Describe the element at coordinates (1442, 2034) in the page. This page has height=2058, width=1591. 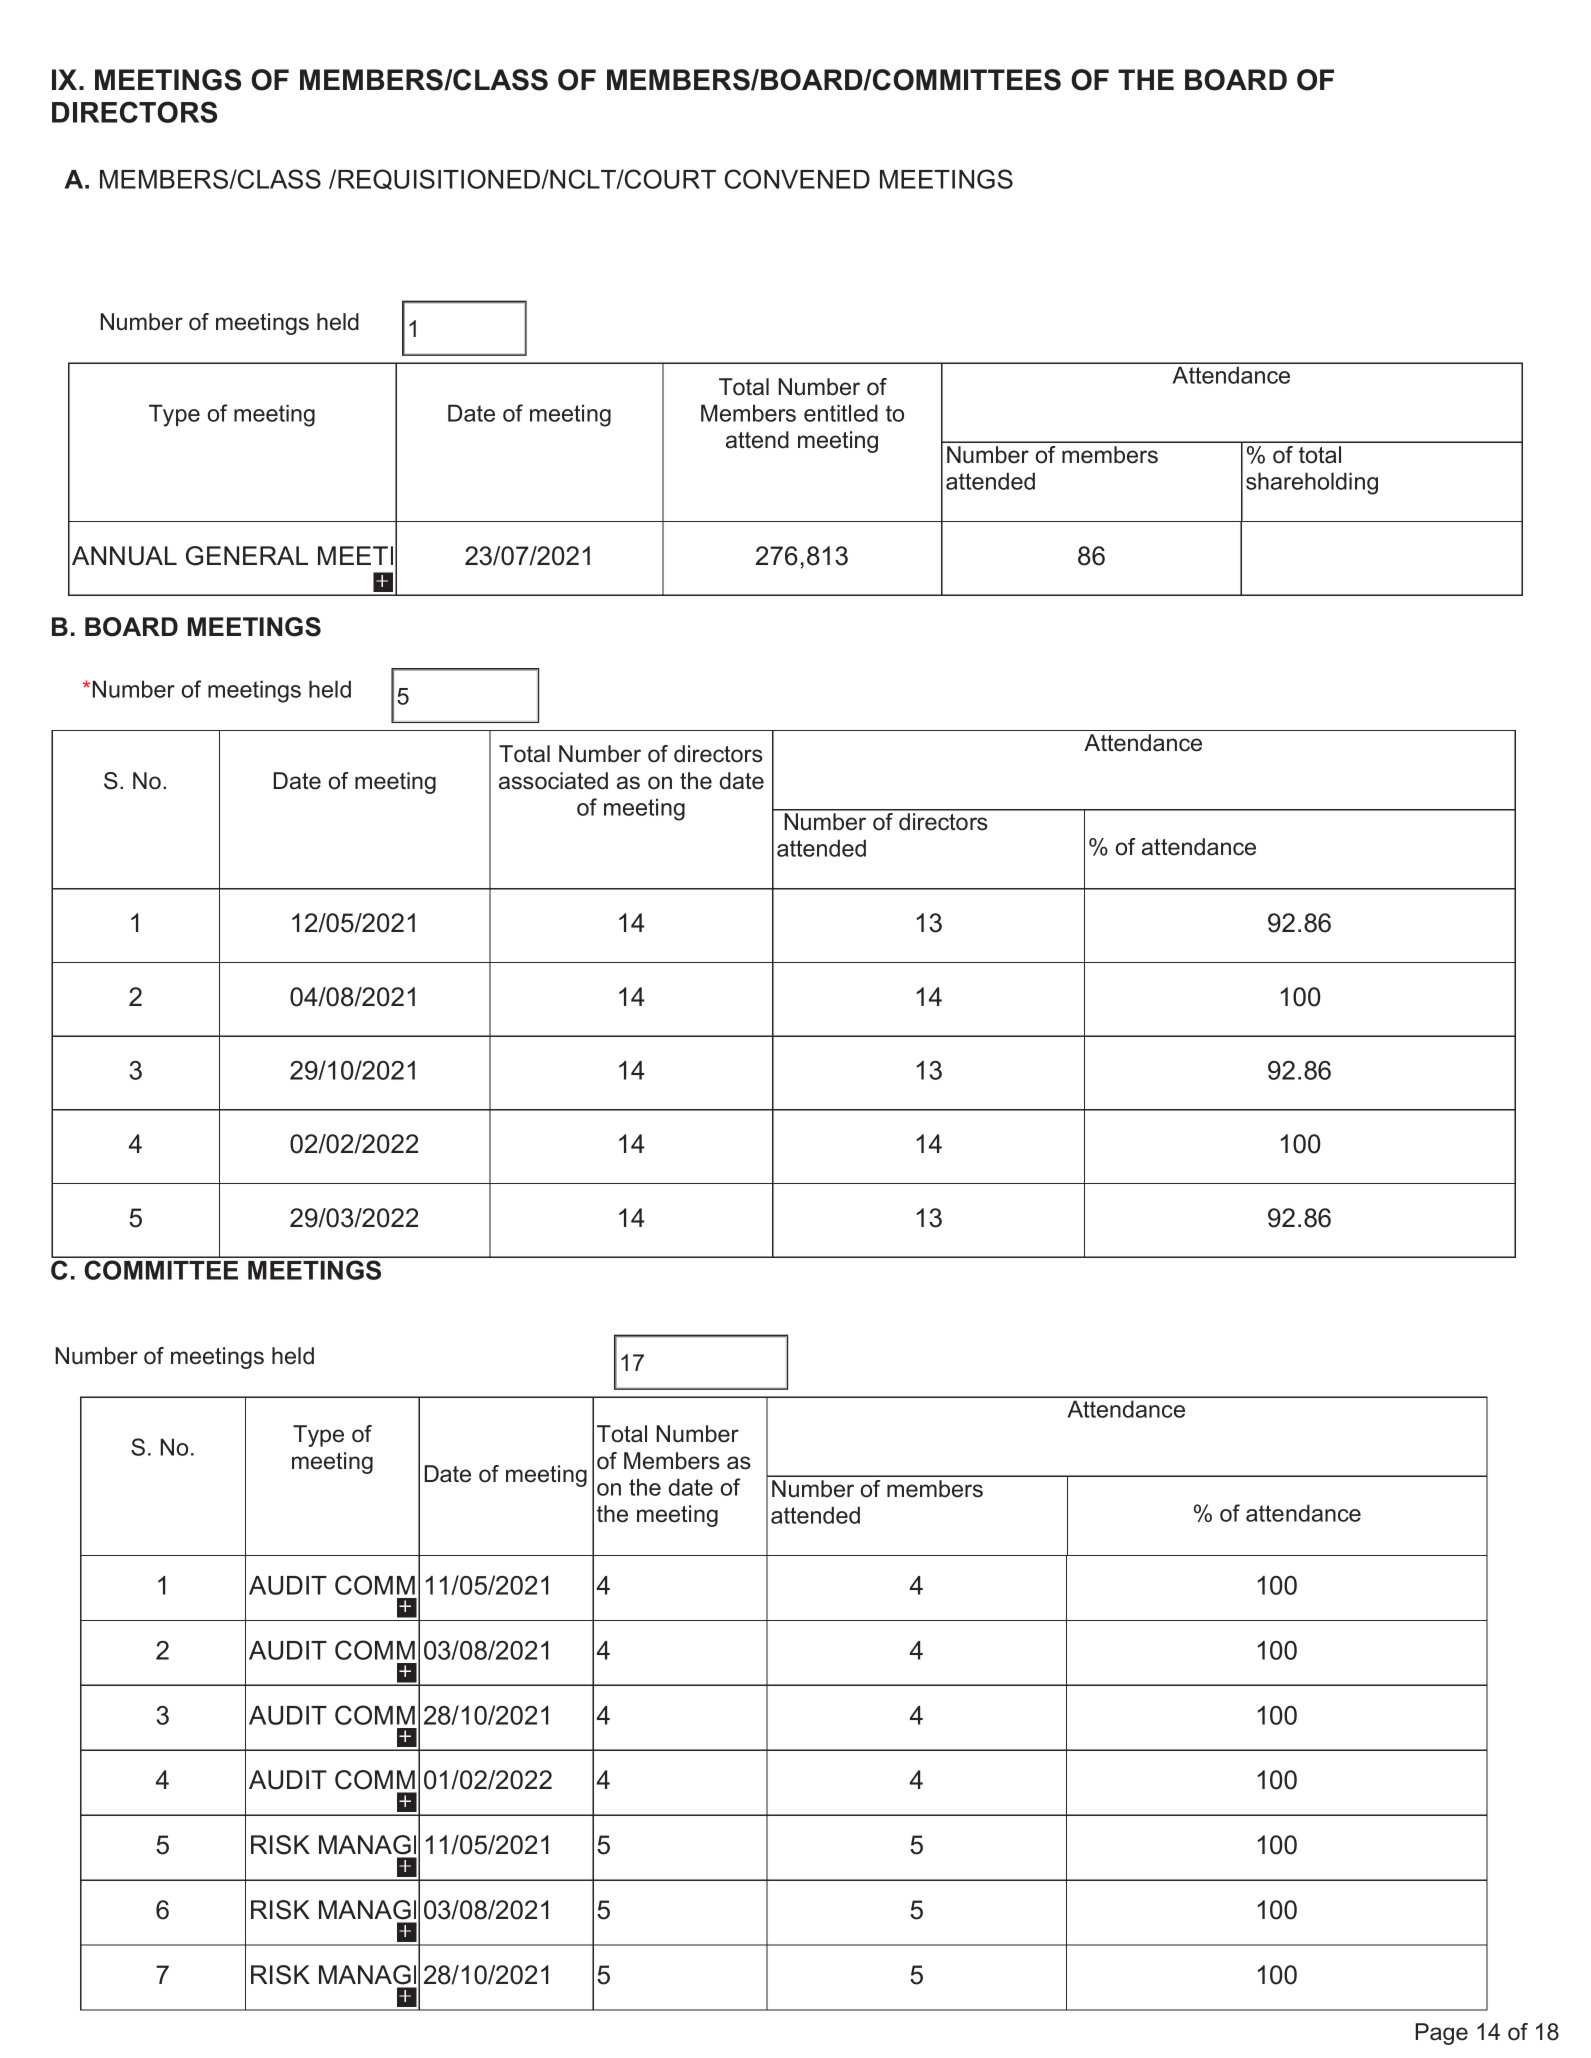
I see `Page` at that location.
